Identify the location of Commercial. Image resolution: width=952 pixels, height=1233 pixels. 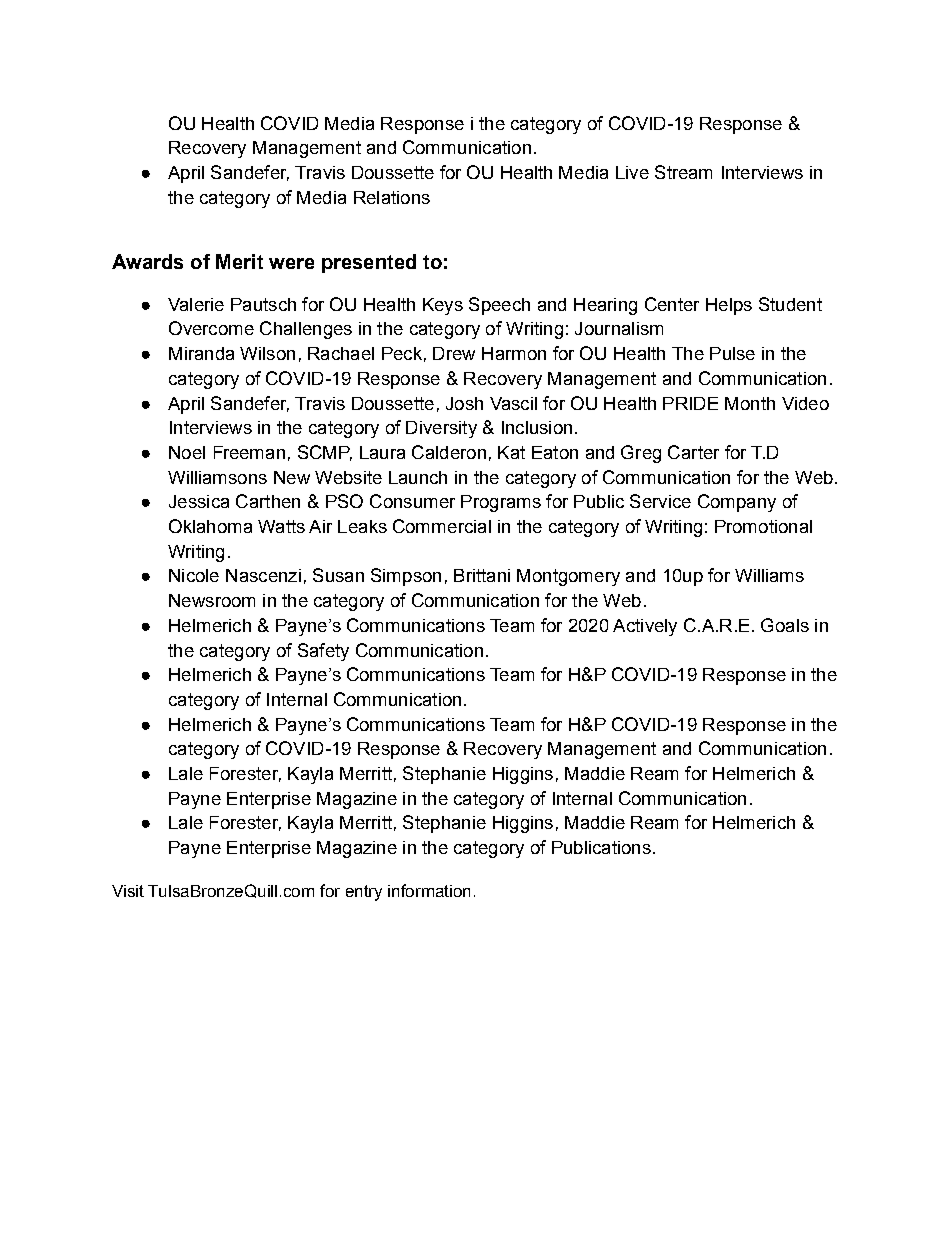
(442, 526).
